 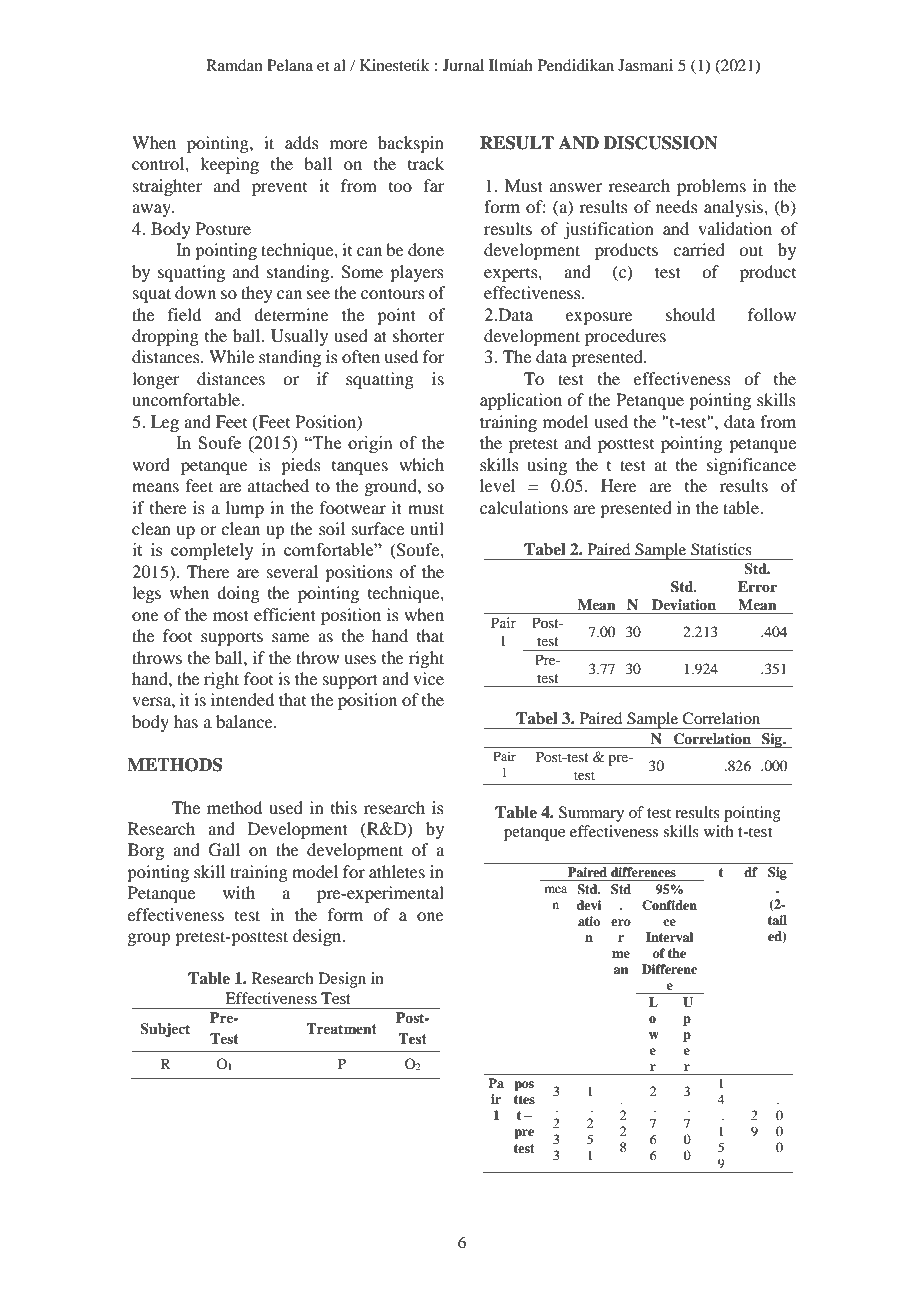 What do you see at coordinates (212, 551) in the screenshot?
I see `completely` at bounding box center [212, 551].
